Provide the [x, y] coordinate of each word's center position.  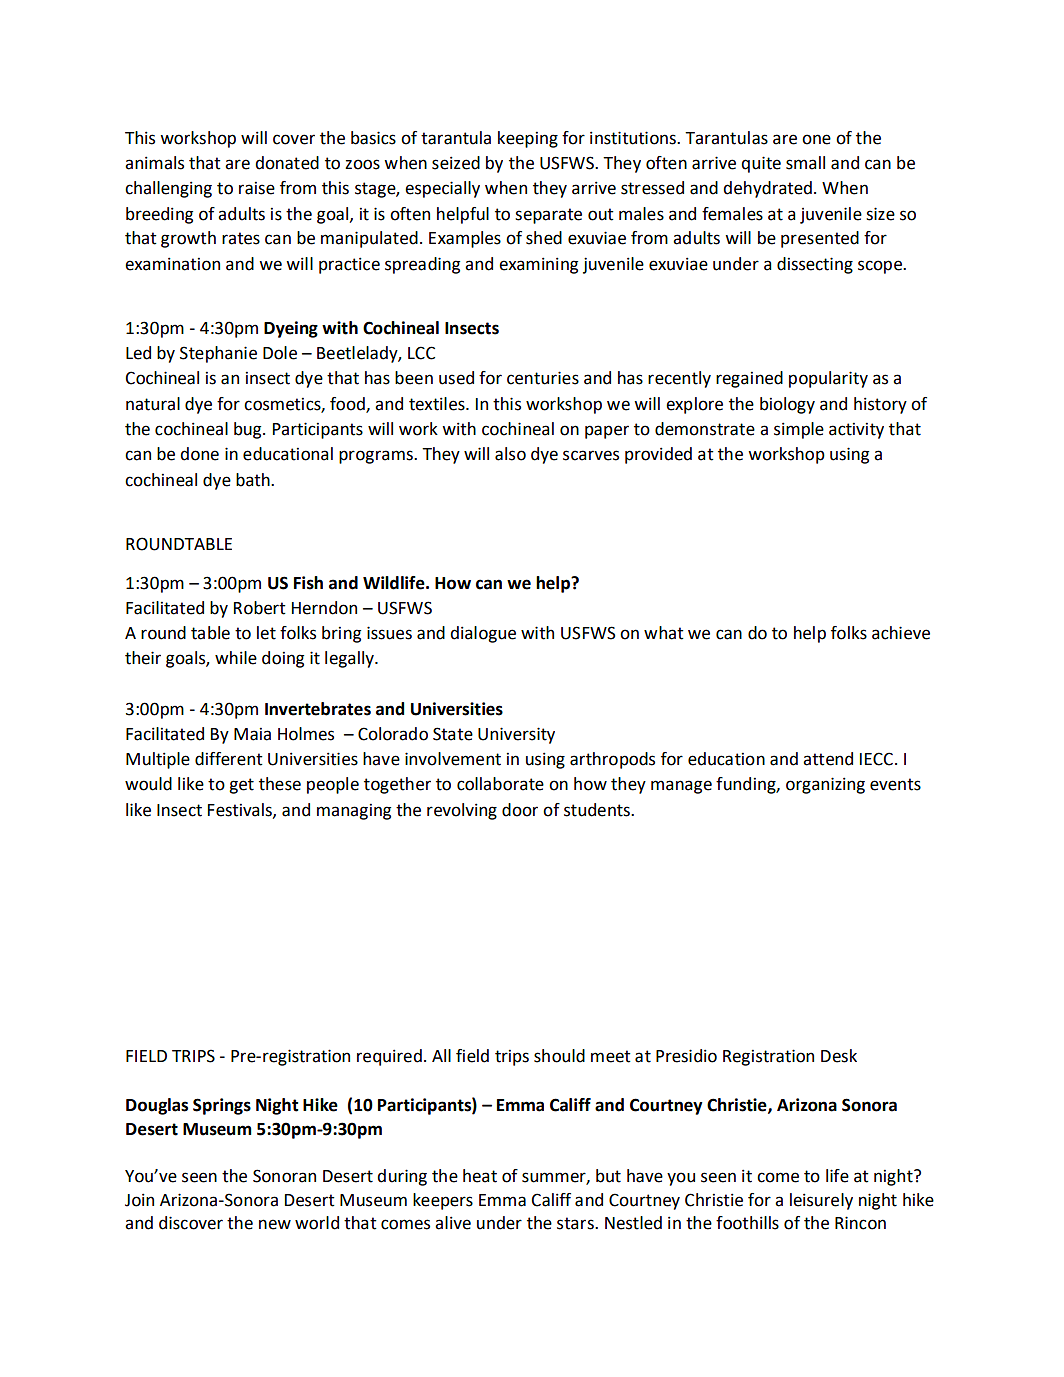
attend [828, 759]
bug [249, 430]
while [236, 658]
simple [799, 430]
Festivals [241, 810]
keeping [528, 139]
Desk [839, 1056]
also [510, 454]
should [559, 1056]
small [805, 163]
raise [257, 188]
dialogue [483, 634]
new [275, 1224]
